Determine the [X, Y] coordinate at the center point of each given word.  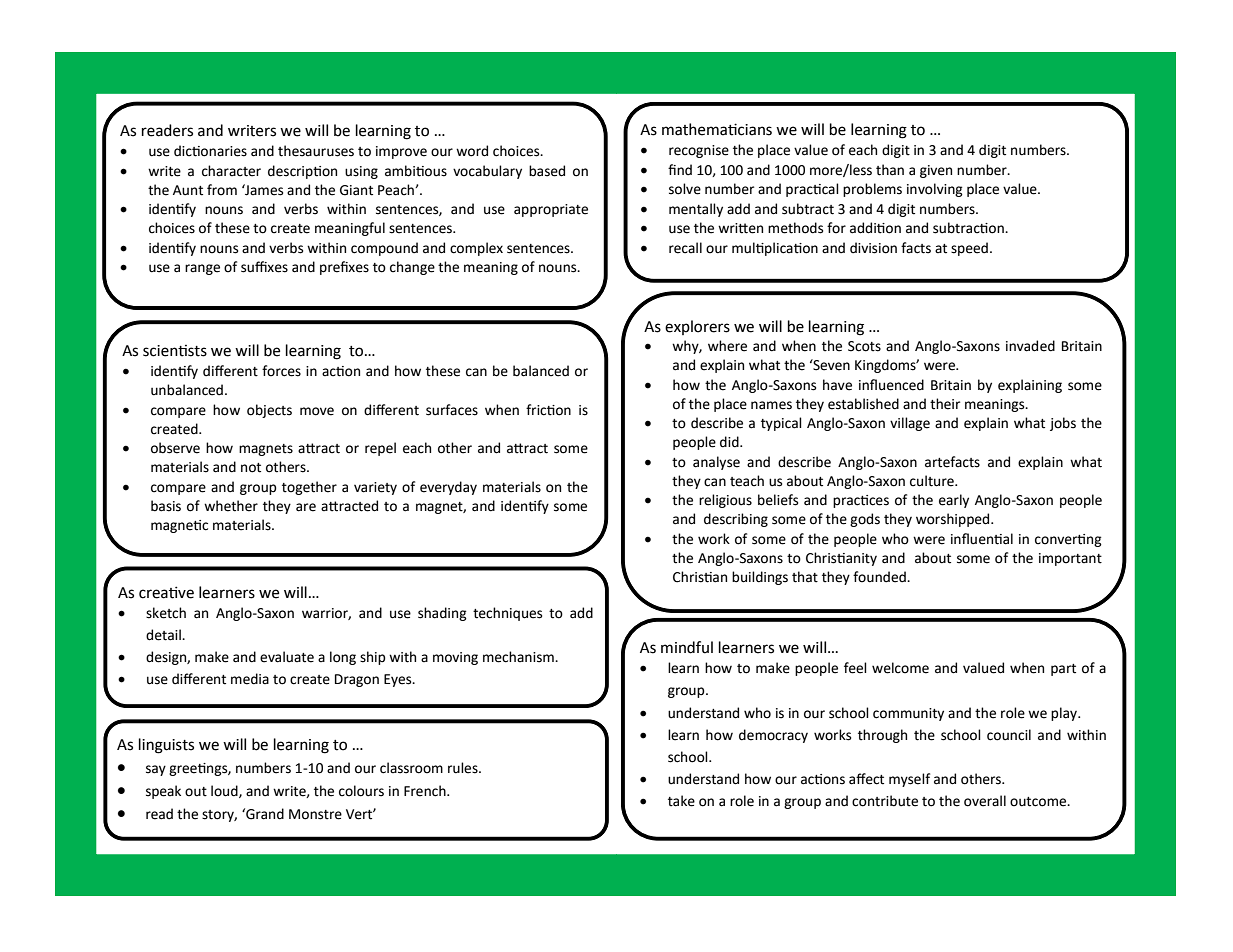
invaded [1030, 346]
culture [933, 481]
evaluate [287, 657]
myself [909, 780]
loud [225, 791]
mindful [687, 647]
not [251, 468]
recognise [699, 151]
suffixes [264, 267]
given [936, 171]
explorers [697, 327]
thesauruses [316, 151]
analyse [716, 463]
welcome [900, 668]
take [681, 801]
